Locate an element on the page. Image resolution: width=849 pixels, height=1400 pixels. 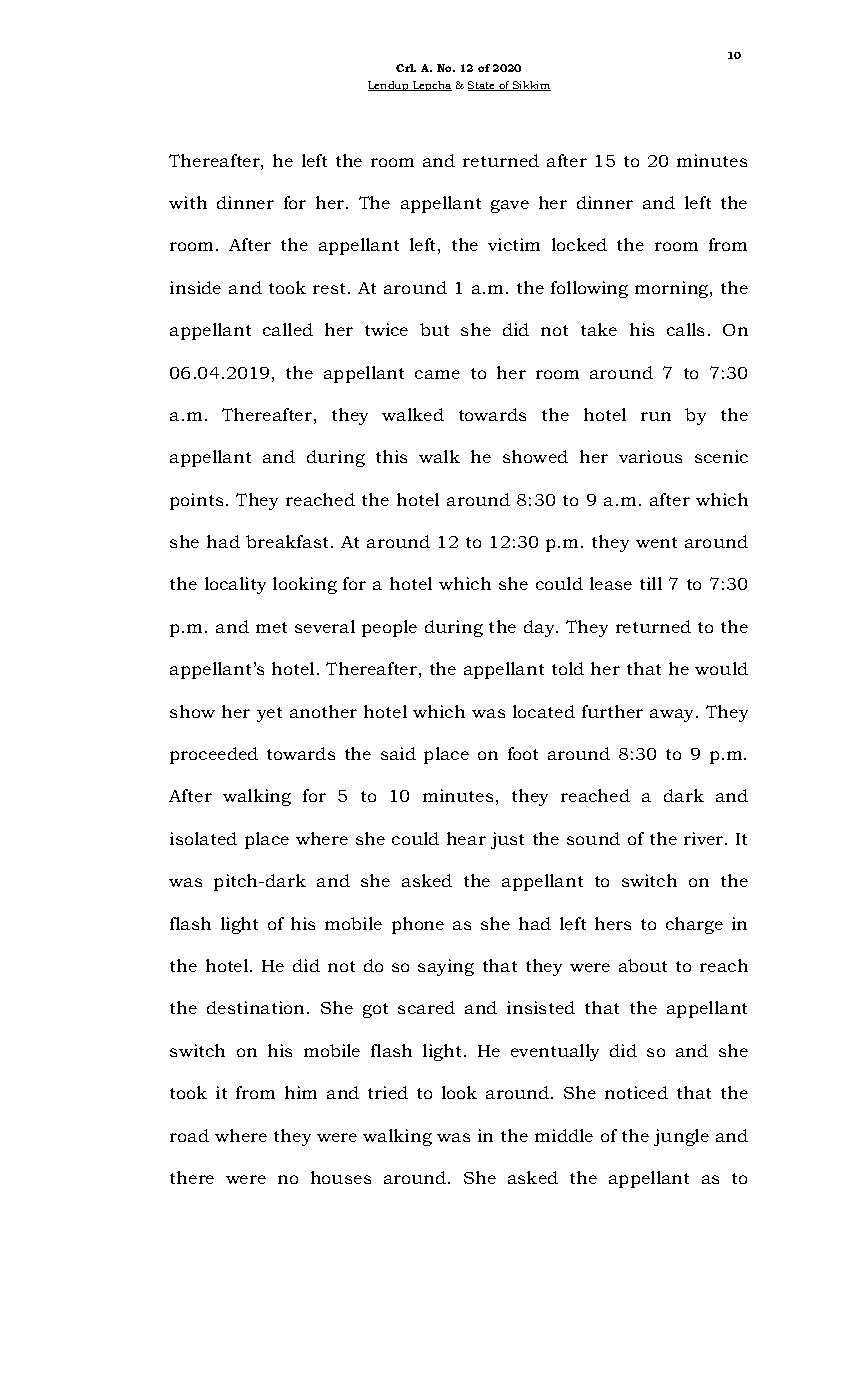
State is located at coordinates (483, 86).
